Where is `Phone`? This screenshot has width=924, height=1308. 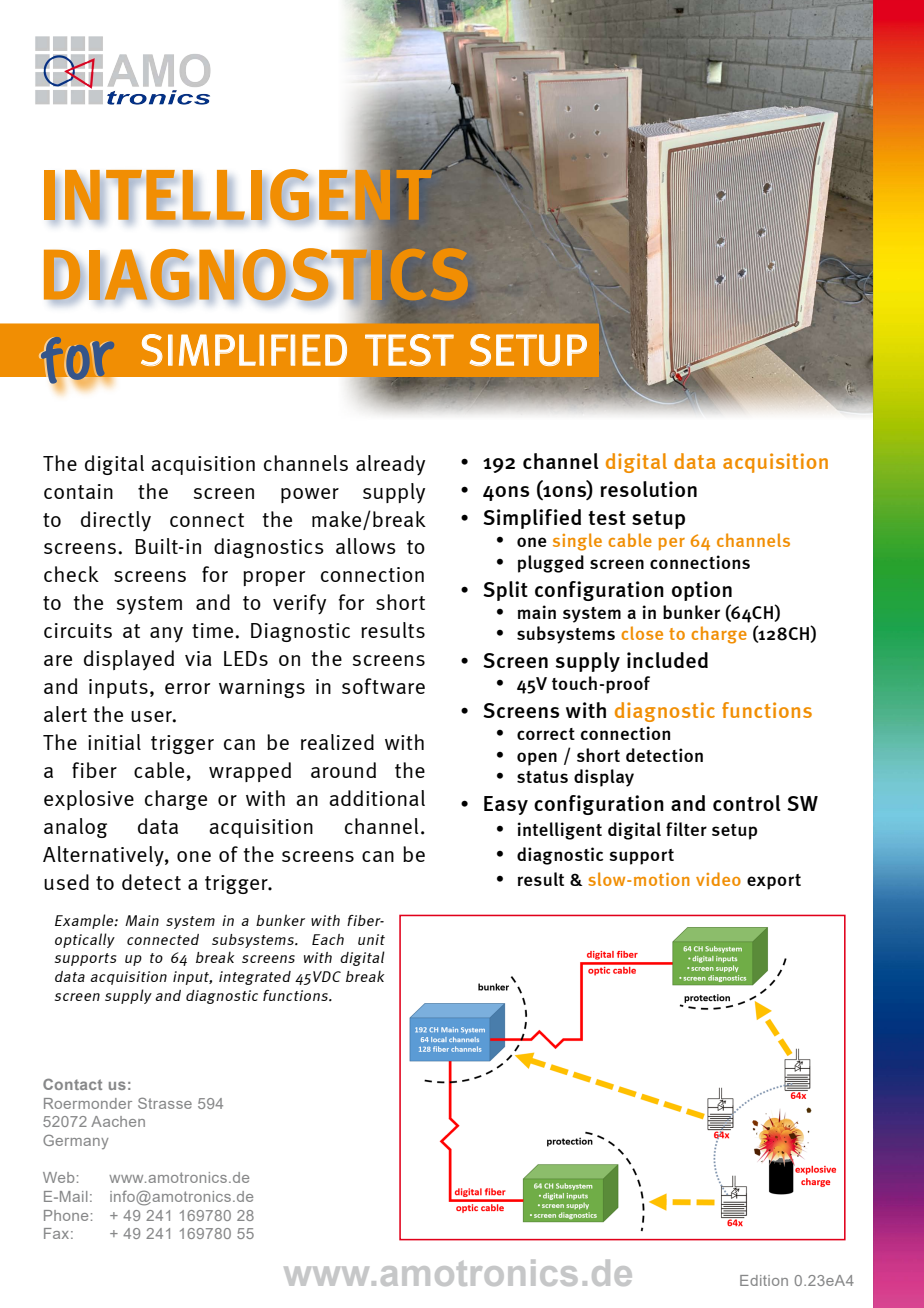
Phone is located at coordinates (66, 1215).
